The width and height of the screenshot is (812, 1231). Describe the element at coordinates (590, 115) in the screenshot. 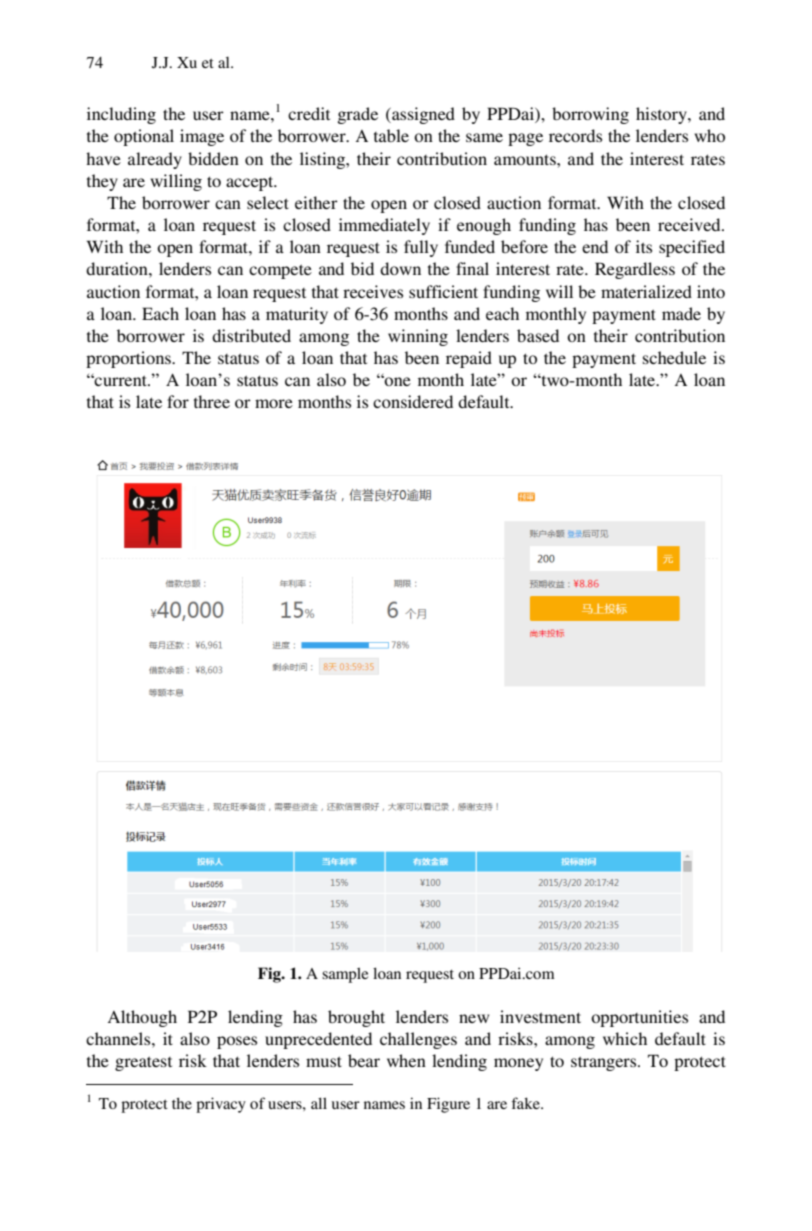

I see `borrowing` at that location.
